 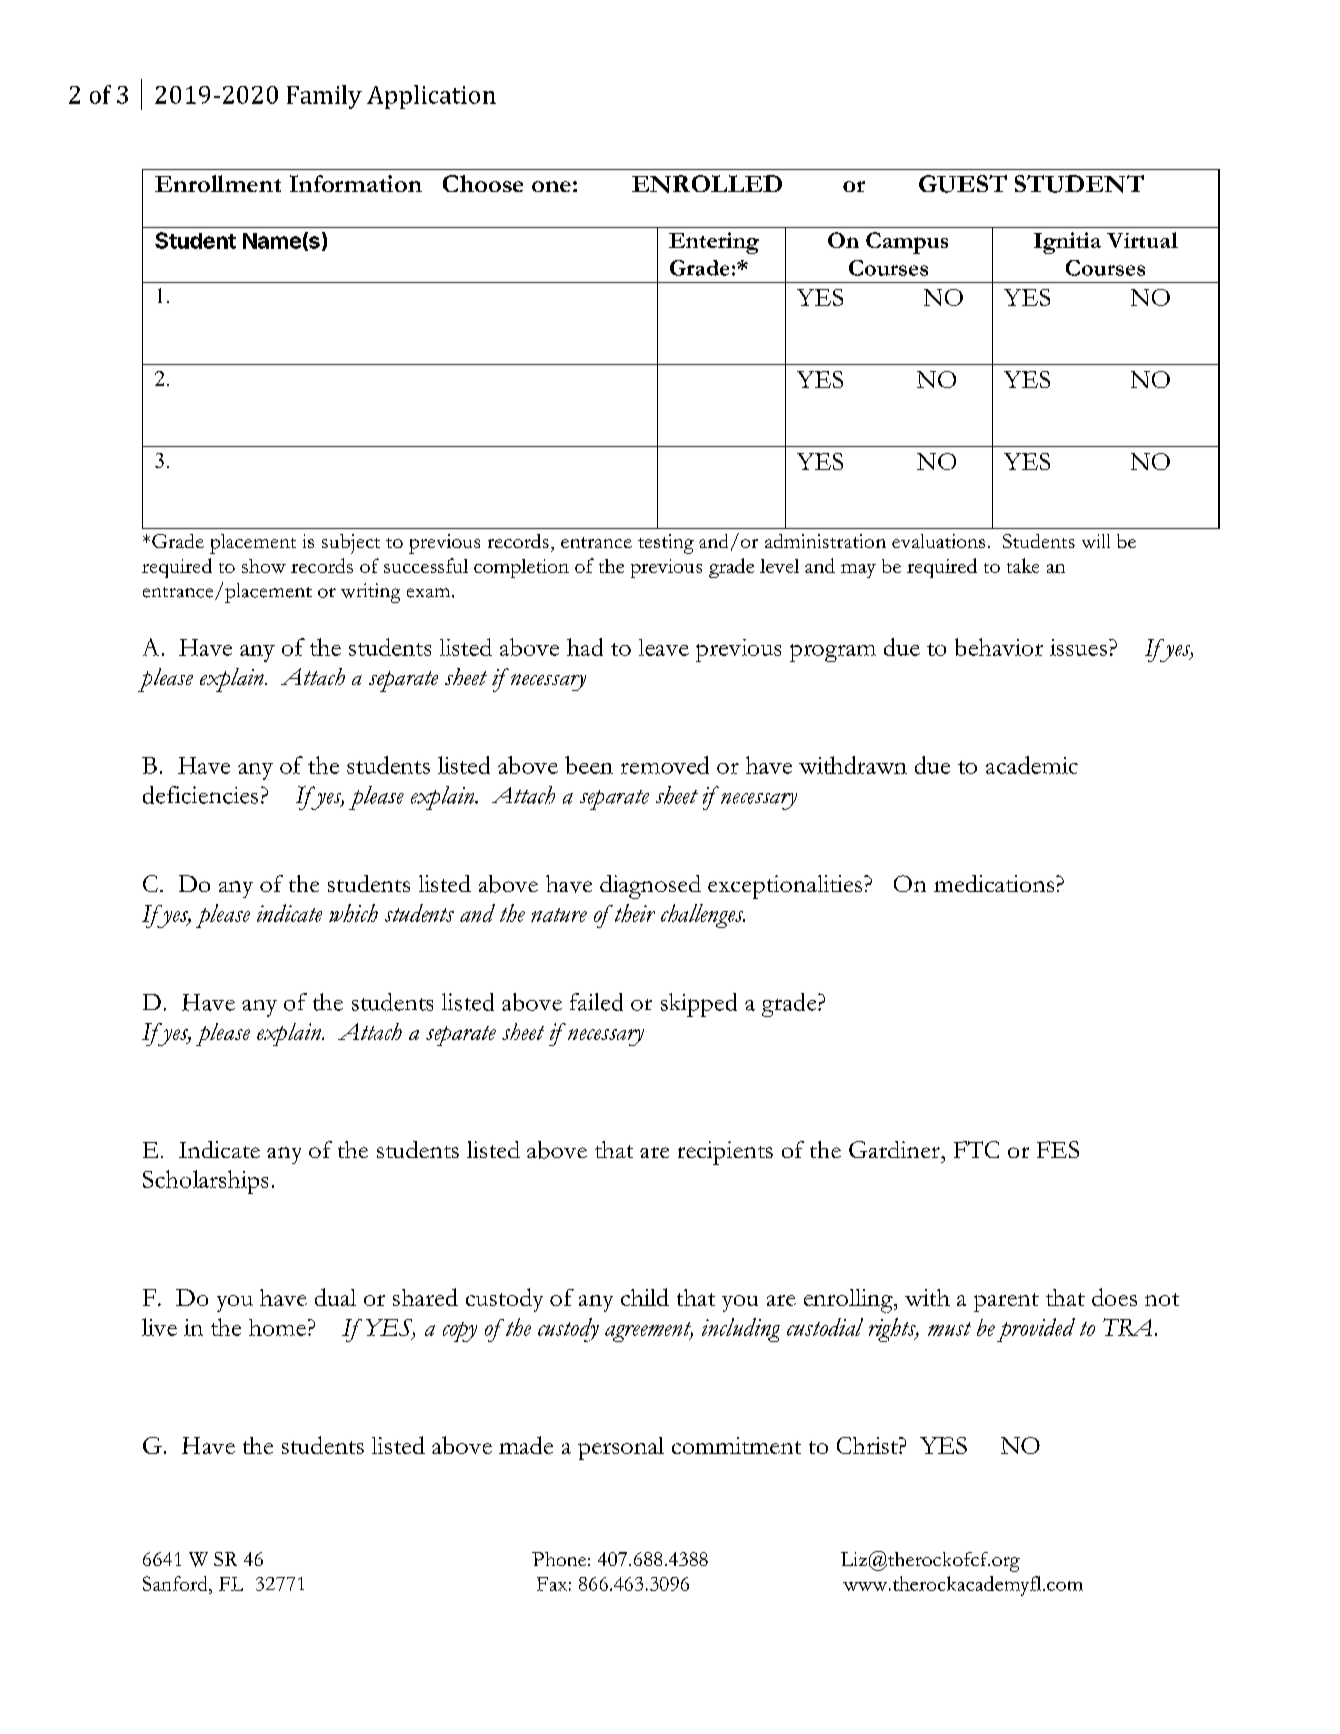 I want to click on Sanford, so click(x=176, y=1583).
